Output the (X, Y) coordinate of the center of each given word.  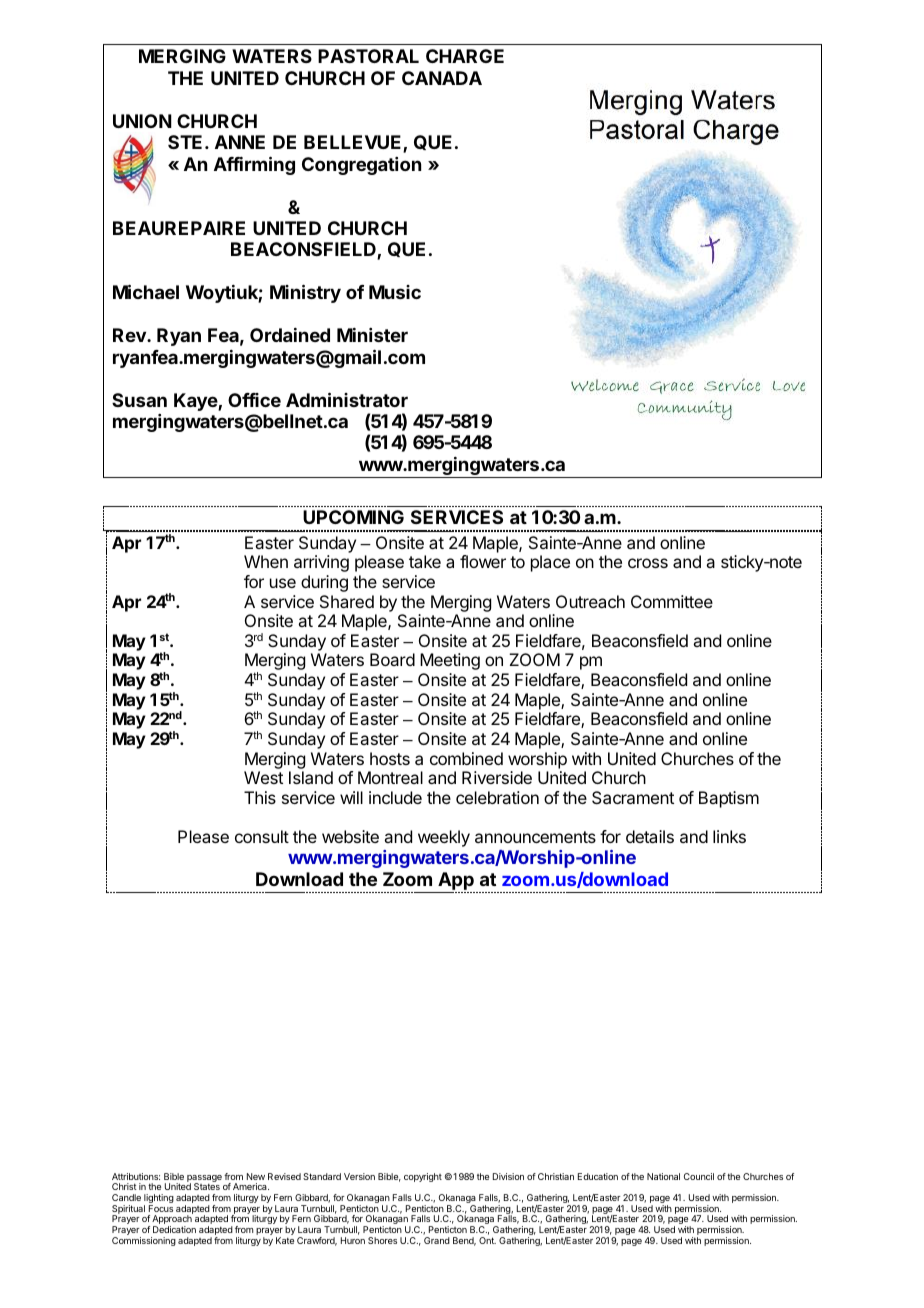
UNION (142, 121)
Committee (672, 601)
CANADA (442, 78)
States (207, 1186)
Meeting (450, 661)
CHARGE (465, 56)
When (266, 561)
